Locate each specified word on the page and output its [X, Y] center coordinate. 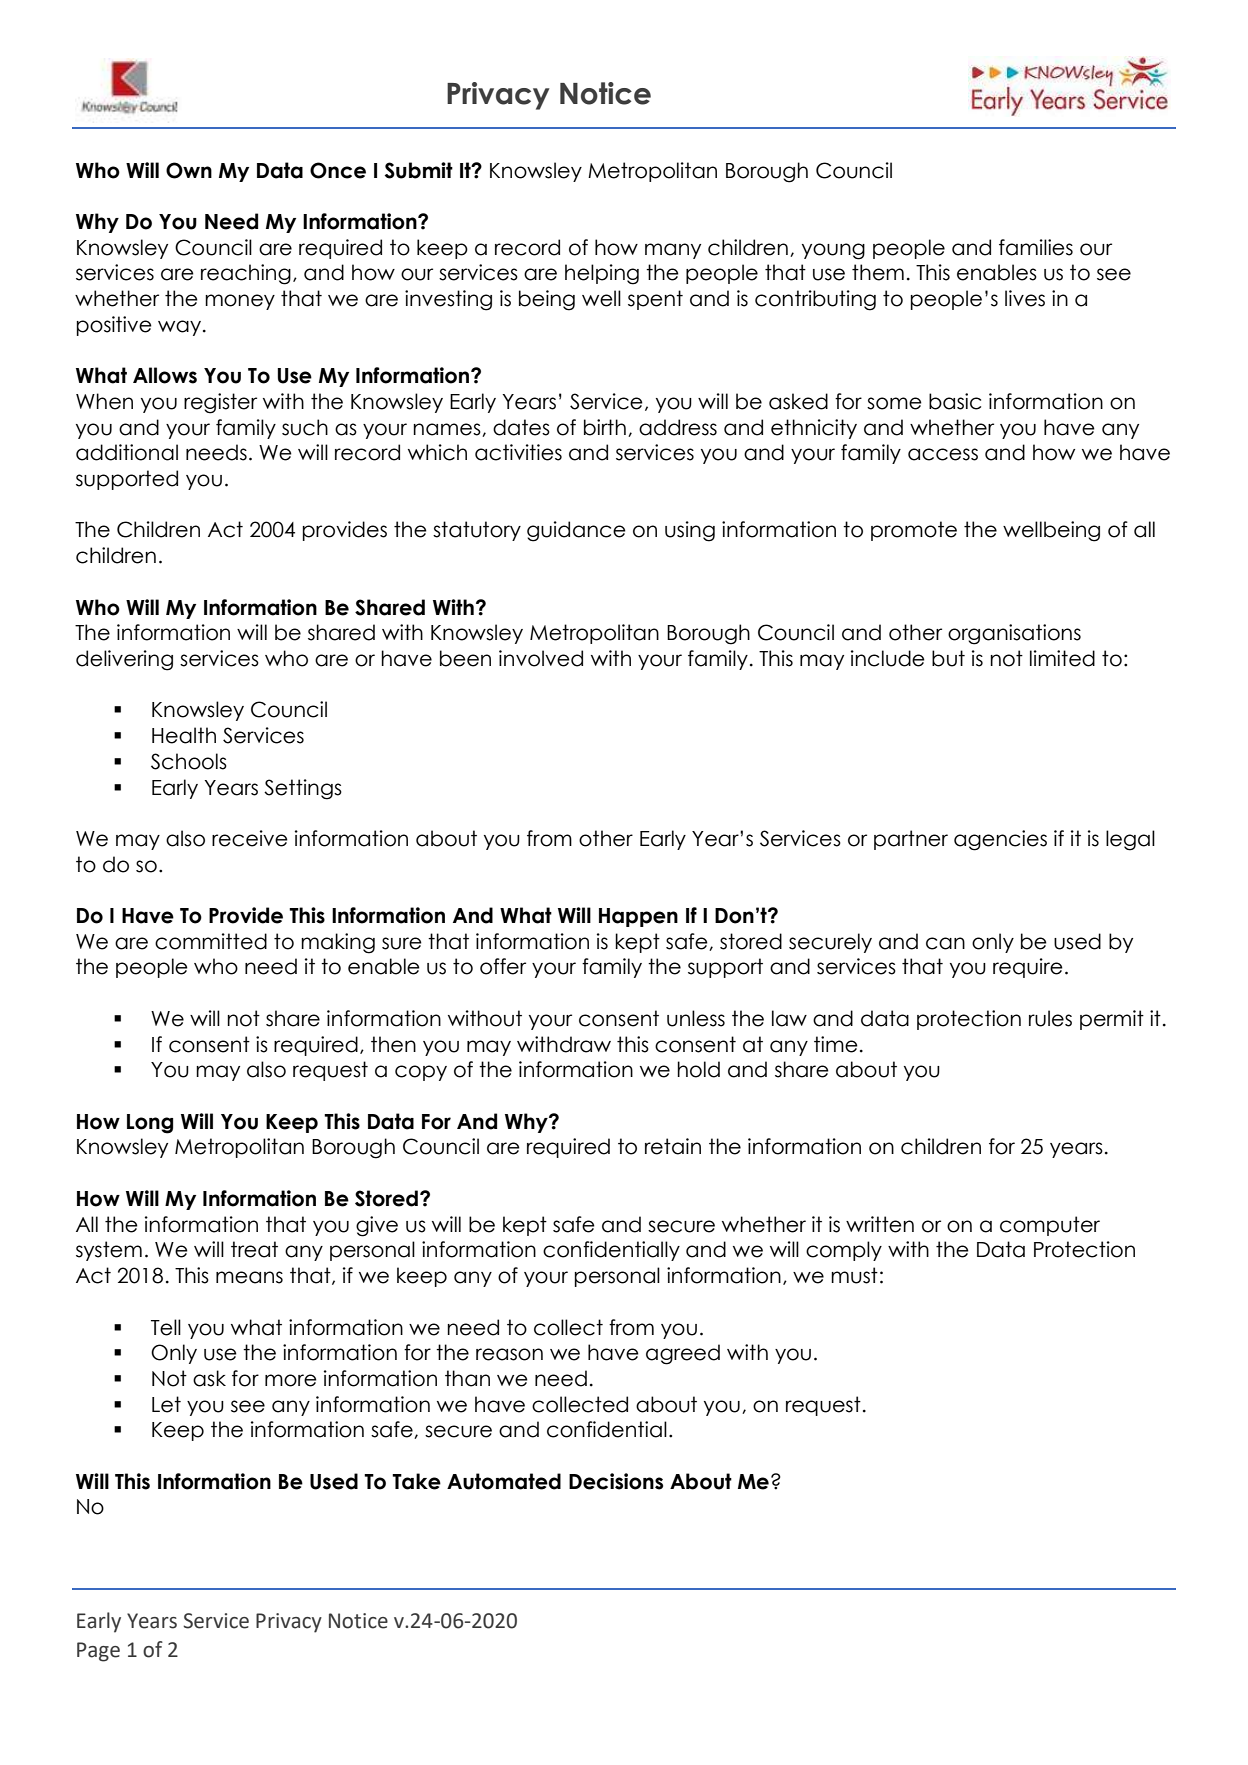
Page [98, 1652]
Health [184, 735]
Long [150, 1124]
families [1036, 247]
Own [189, 170]
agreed [683, 1354]
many [673, 251]
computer [1050, 1226]
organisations [1014, 634]
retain [673, 1146]
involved [541, 658]
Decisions [616, 1481]
